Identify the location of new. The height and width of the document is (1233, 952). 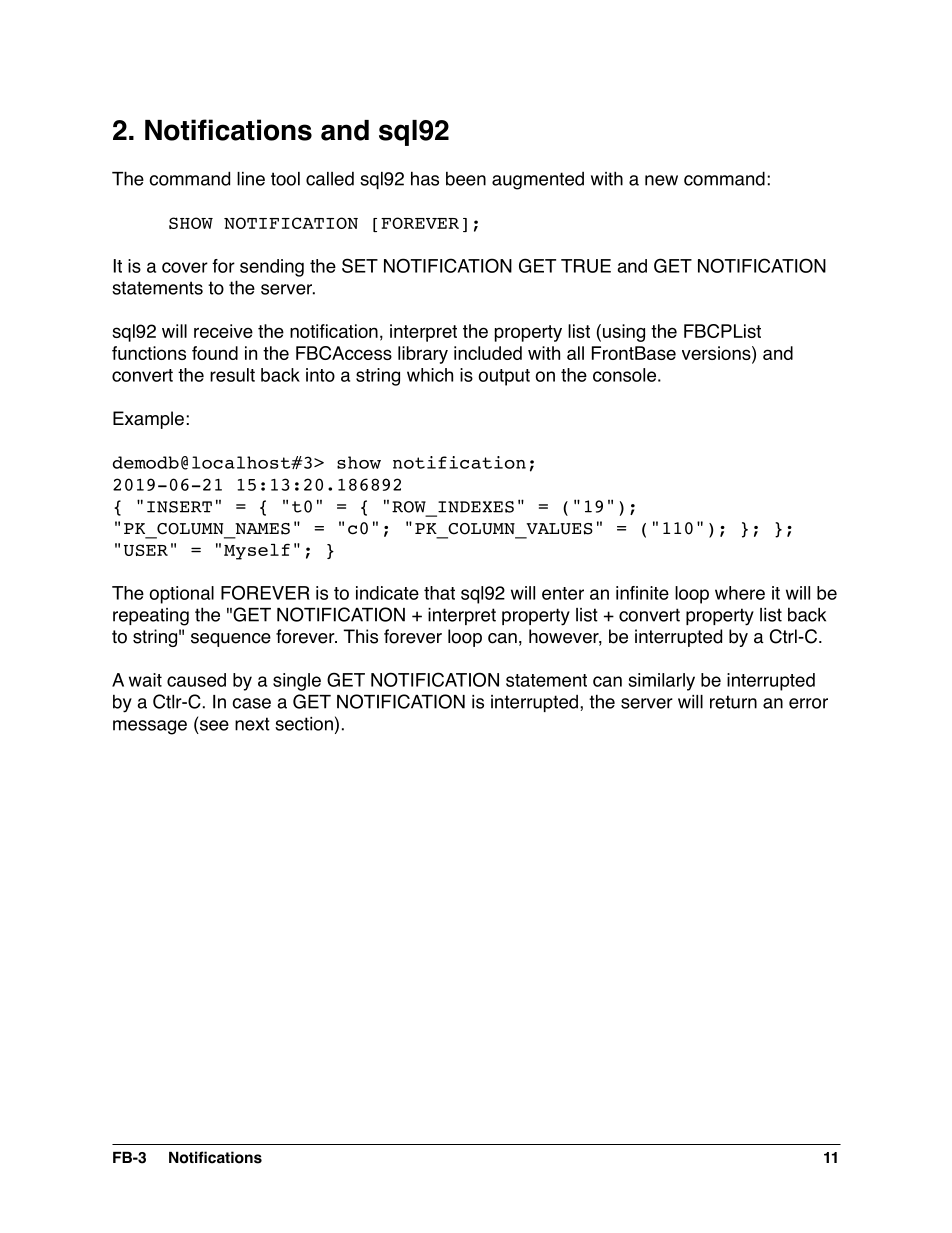
(661, 180).
